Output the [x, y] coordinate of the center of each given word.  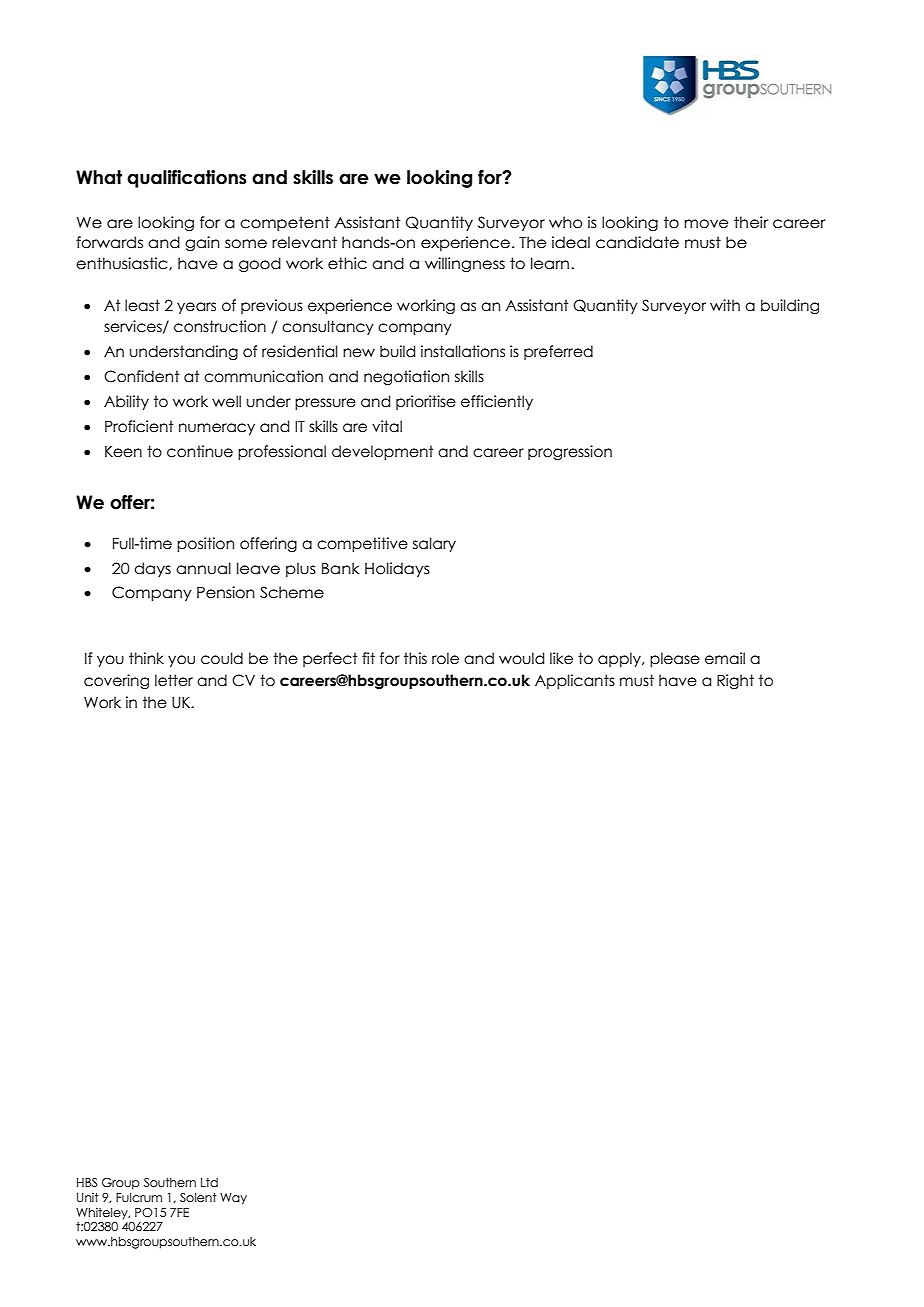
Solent [198, 1197]
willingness [465, 264]
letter [174, 680]
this [415, 658]
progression [570, 452]
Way [233, 1199]
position [205, 544]
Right [735, 681]
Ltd [209, 1182]
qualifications [187, 179]
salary [434, 544]
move [706, 224]
